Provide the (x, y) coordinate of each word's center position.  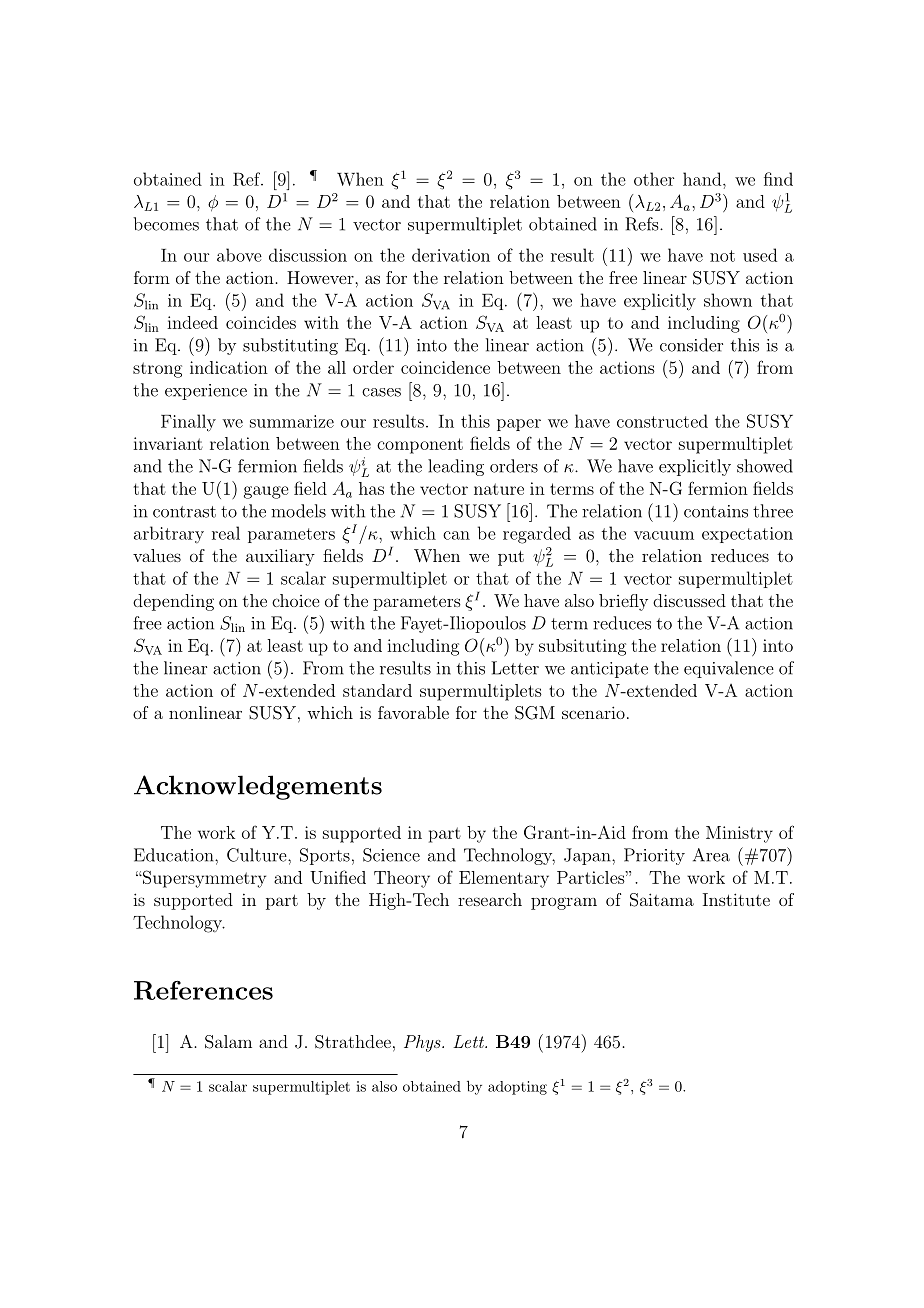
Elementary (504, 879)
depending (173, 602)
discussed (689, 600)
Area (711, 855)
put (511, 558)
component (420, 446)
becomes (166, 224)
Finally (188, 423)
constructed (662, 421)
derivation (451, 255)
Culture (258, 855)
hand (703, 179)
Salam (228, 1042)
